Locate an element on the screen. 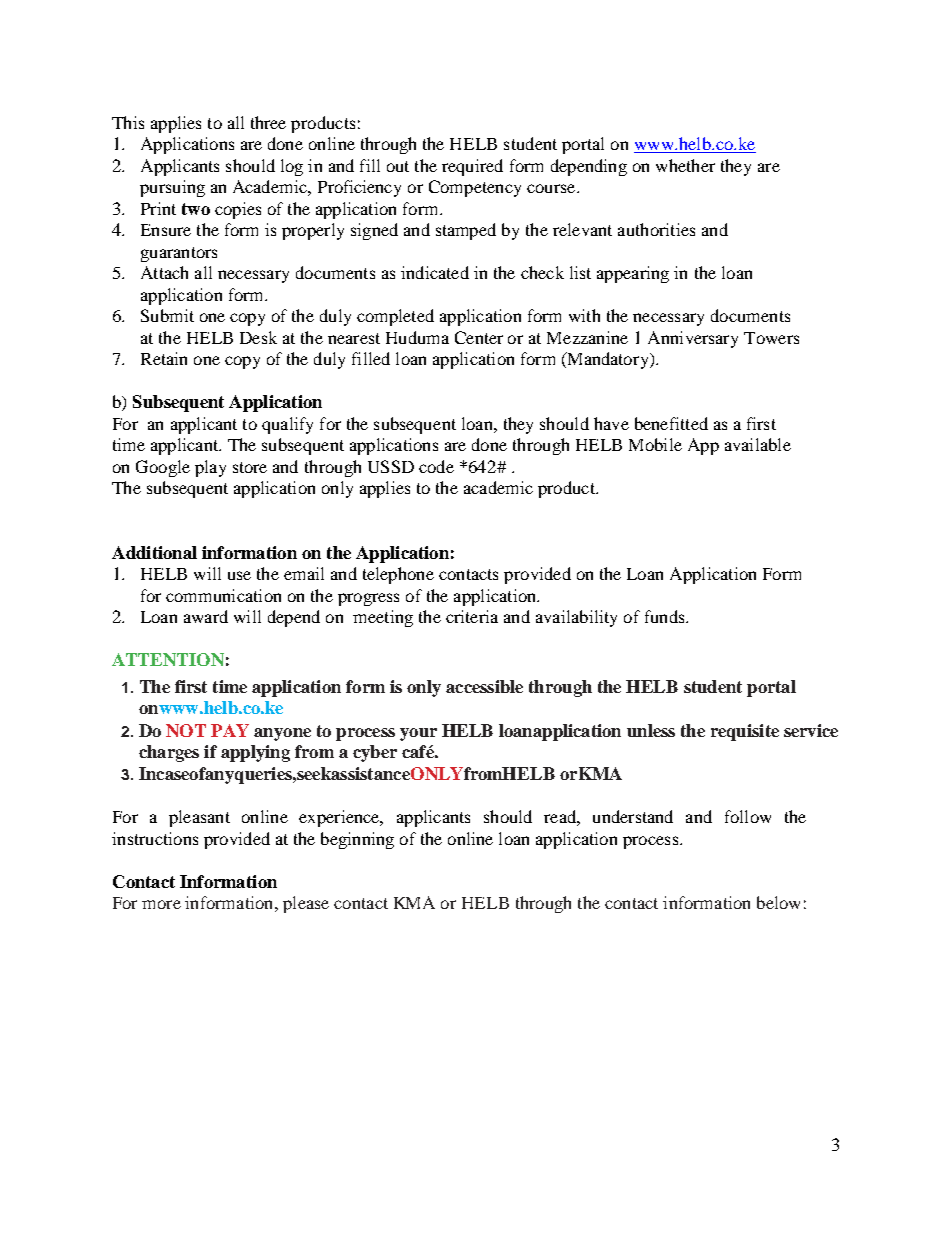 This screenshot has width=952, height=1233. whether is located at coordinates (685, 165).
